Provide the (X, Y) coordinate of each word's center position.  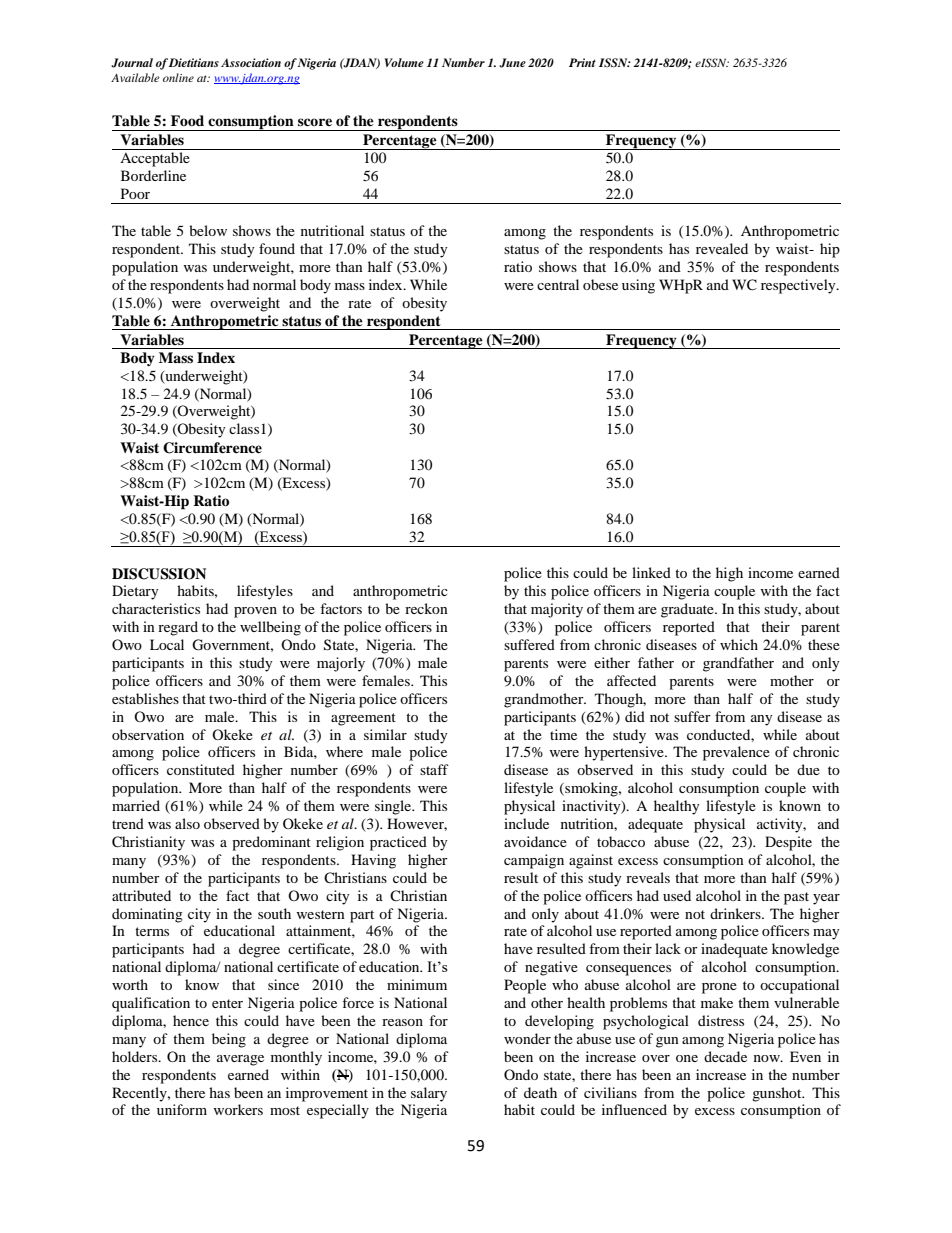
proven (255, 612)
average (240, 1060)
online (178, 77)
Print (582, 62)
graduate (688, 610)
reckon (426, 608)
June (512, 63)
